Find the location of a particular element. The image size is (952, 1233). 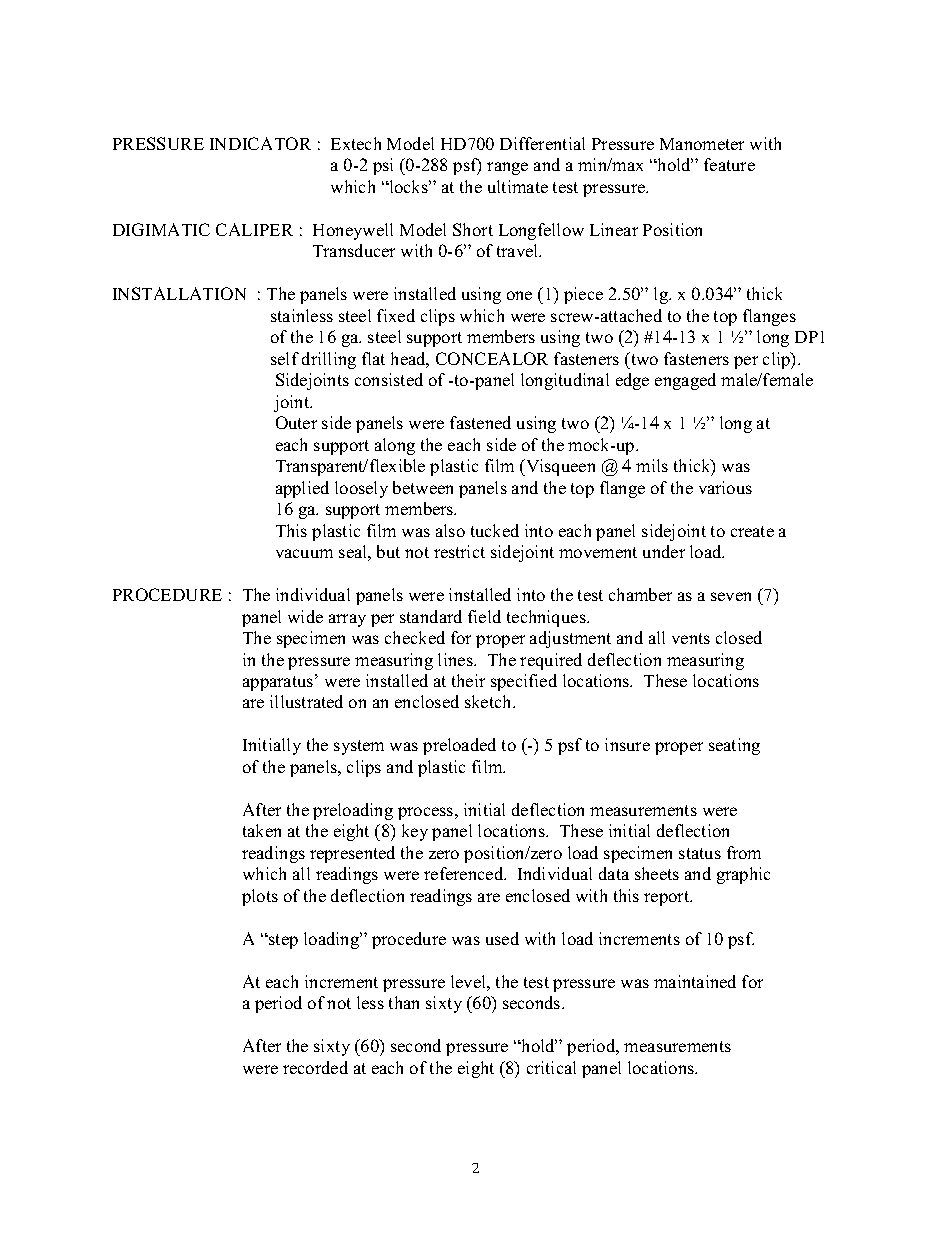

recorded is located at coordinates (315, 1067).
